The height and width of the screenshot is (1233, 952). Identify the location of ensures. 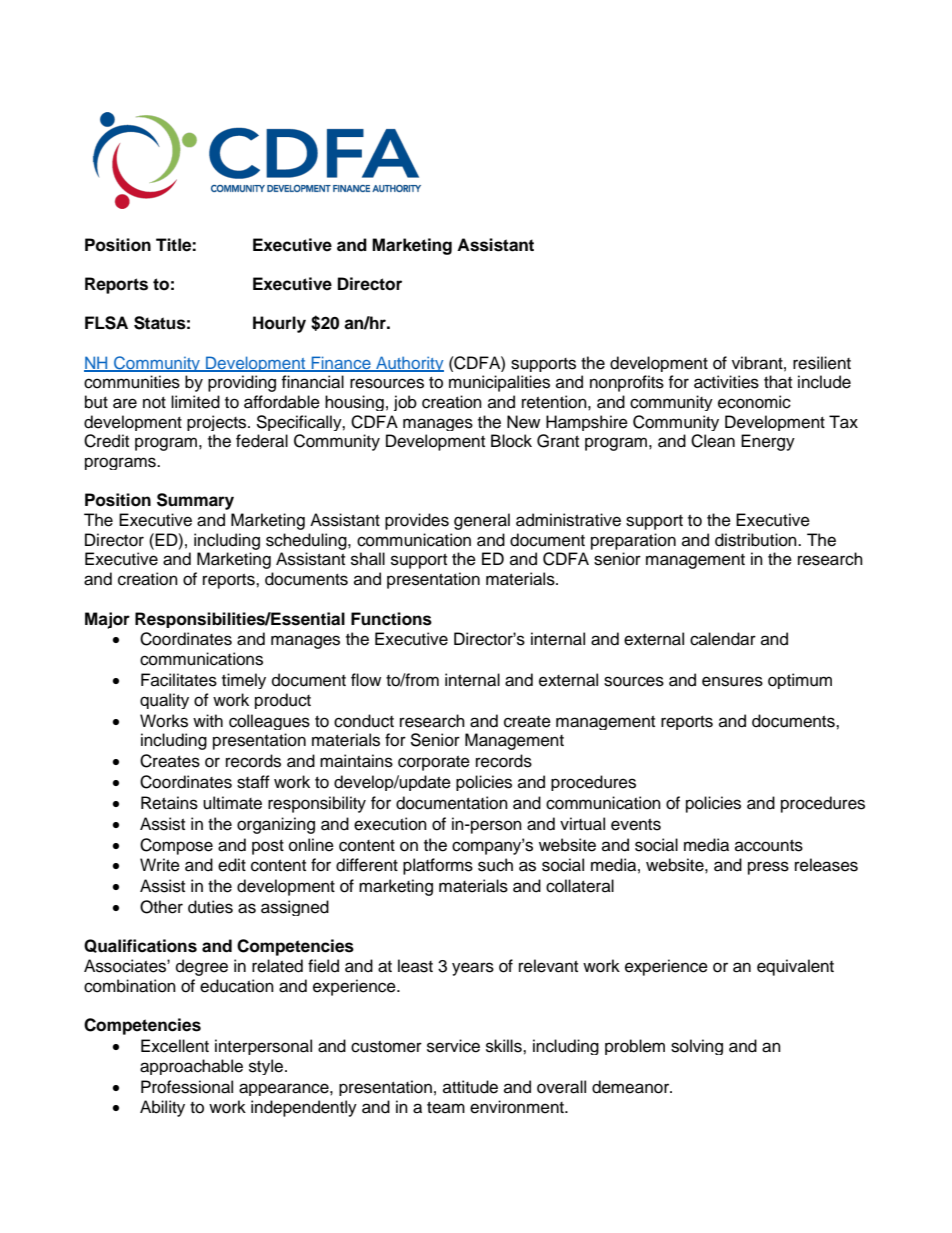
(732, 681).
